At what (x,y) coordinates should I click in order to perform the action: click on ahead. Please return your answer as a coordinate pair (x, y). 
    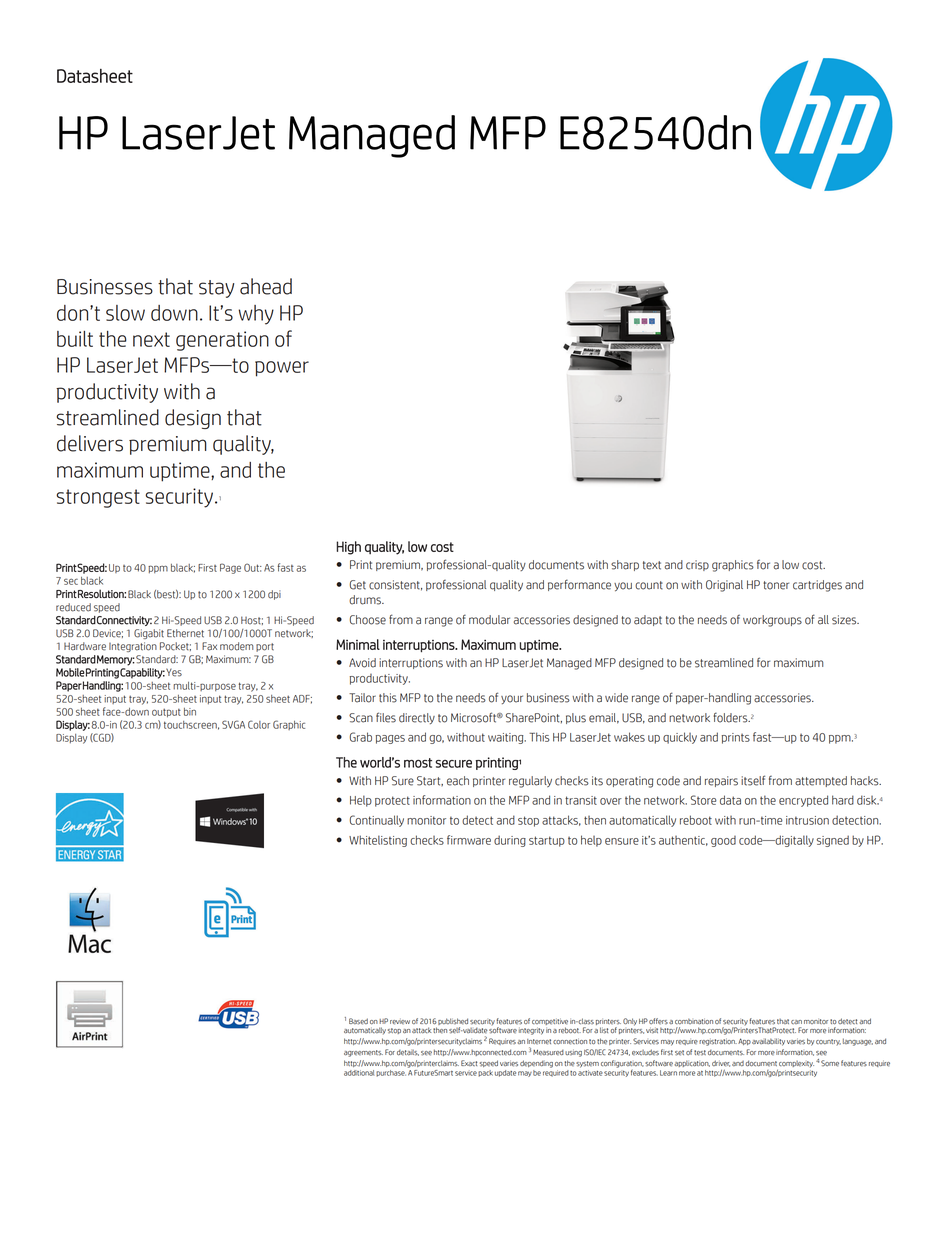
    Looking at the image, I should click on (266, 286).
